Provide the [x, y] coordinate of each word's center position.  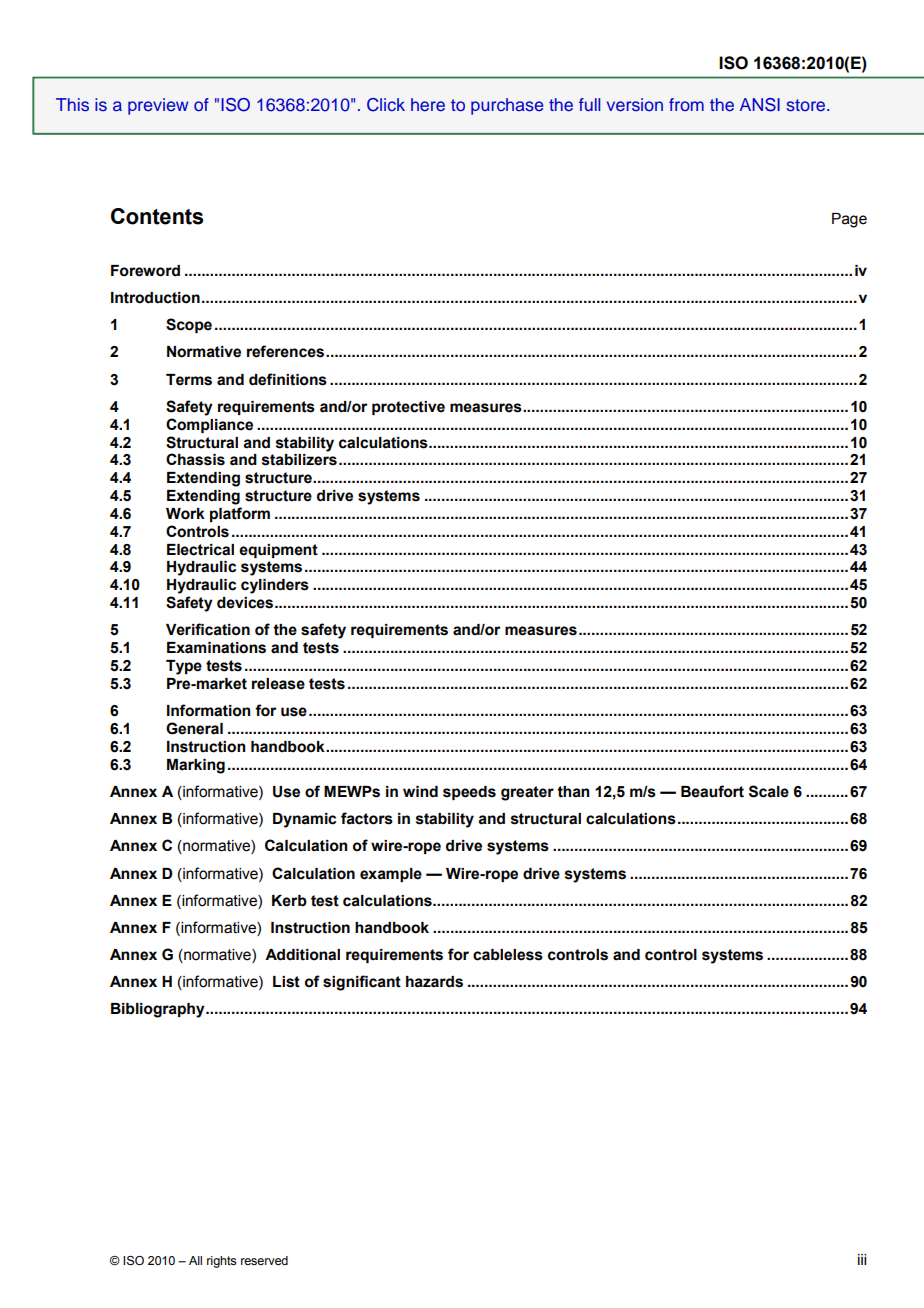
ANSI [760, 105]
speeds [469, 793]
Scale [769, 791]
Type [184, 667]
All [195, 1260]
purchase [507, 106]
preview [158, 106]
